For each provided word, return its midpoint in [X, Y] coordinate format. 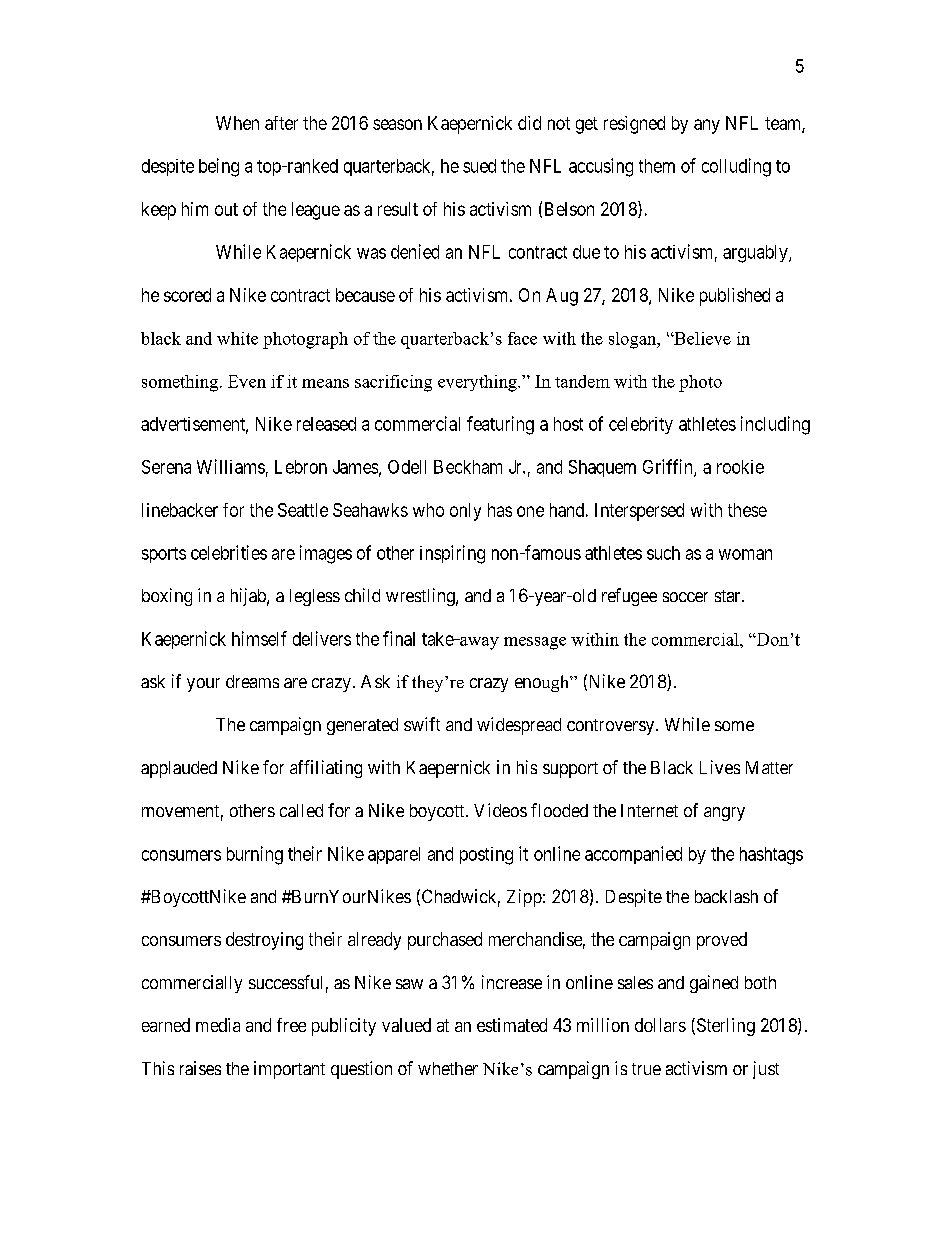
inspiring [452, 554]
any [707, 126]
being [219, 167]
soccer [685, 597]
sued [479, 166]
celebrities [229, 552]
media [218, 1025]
